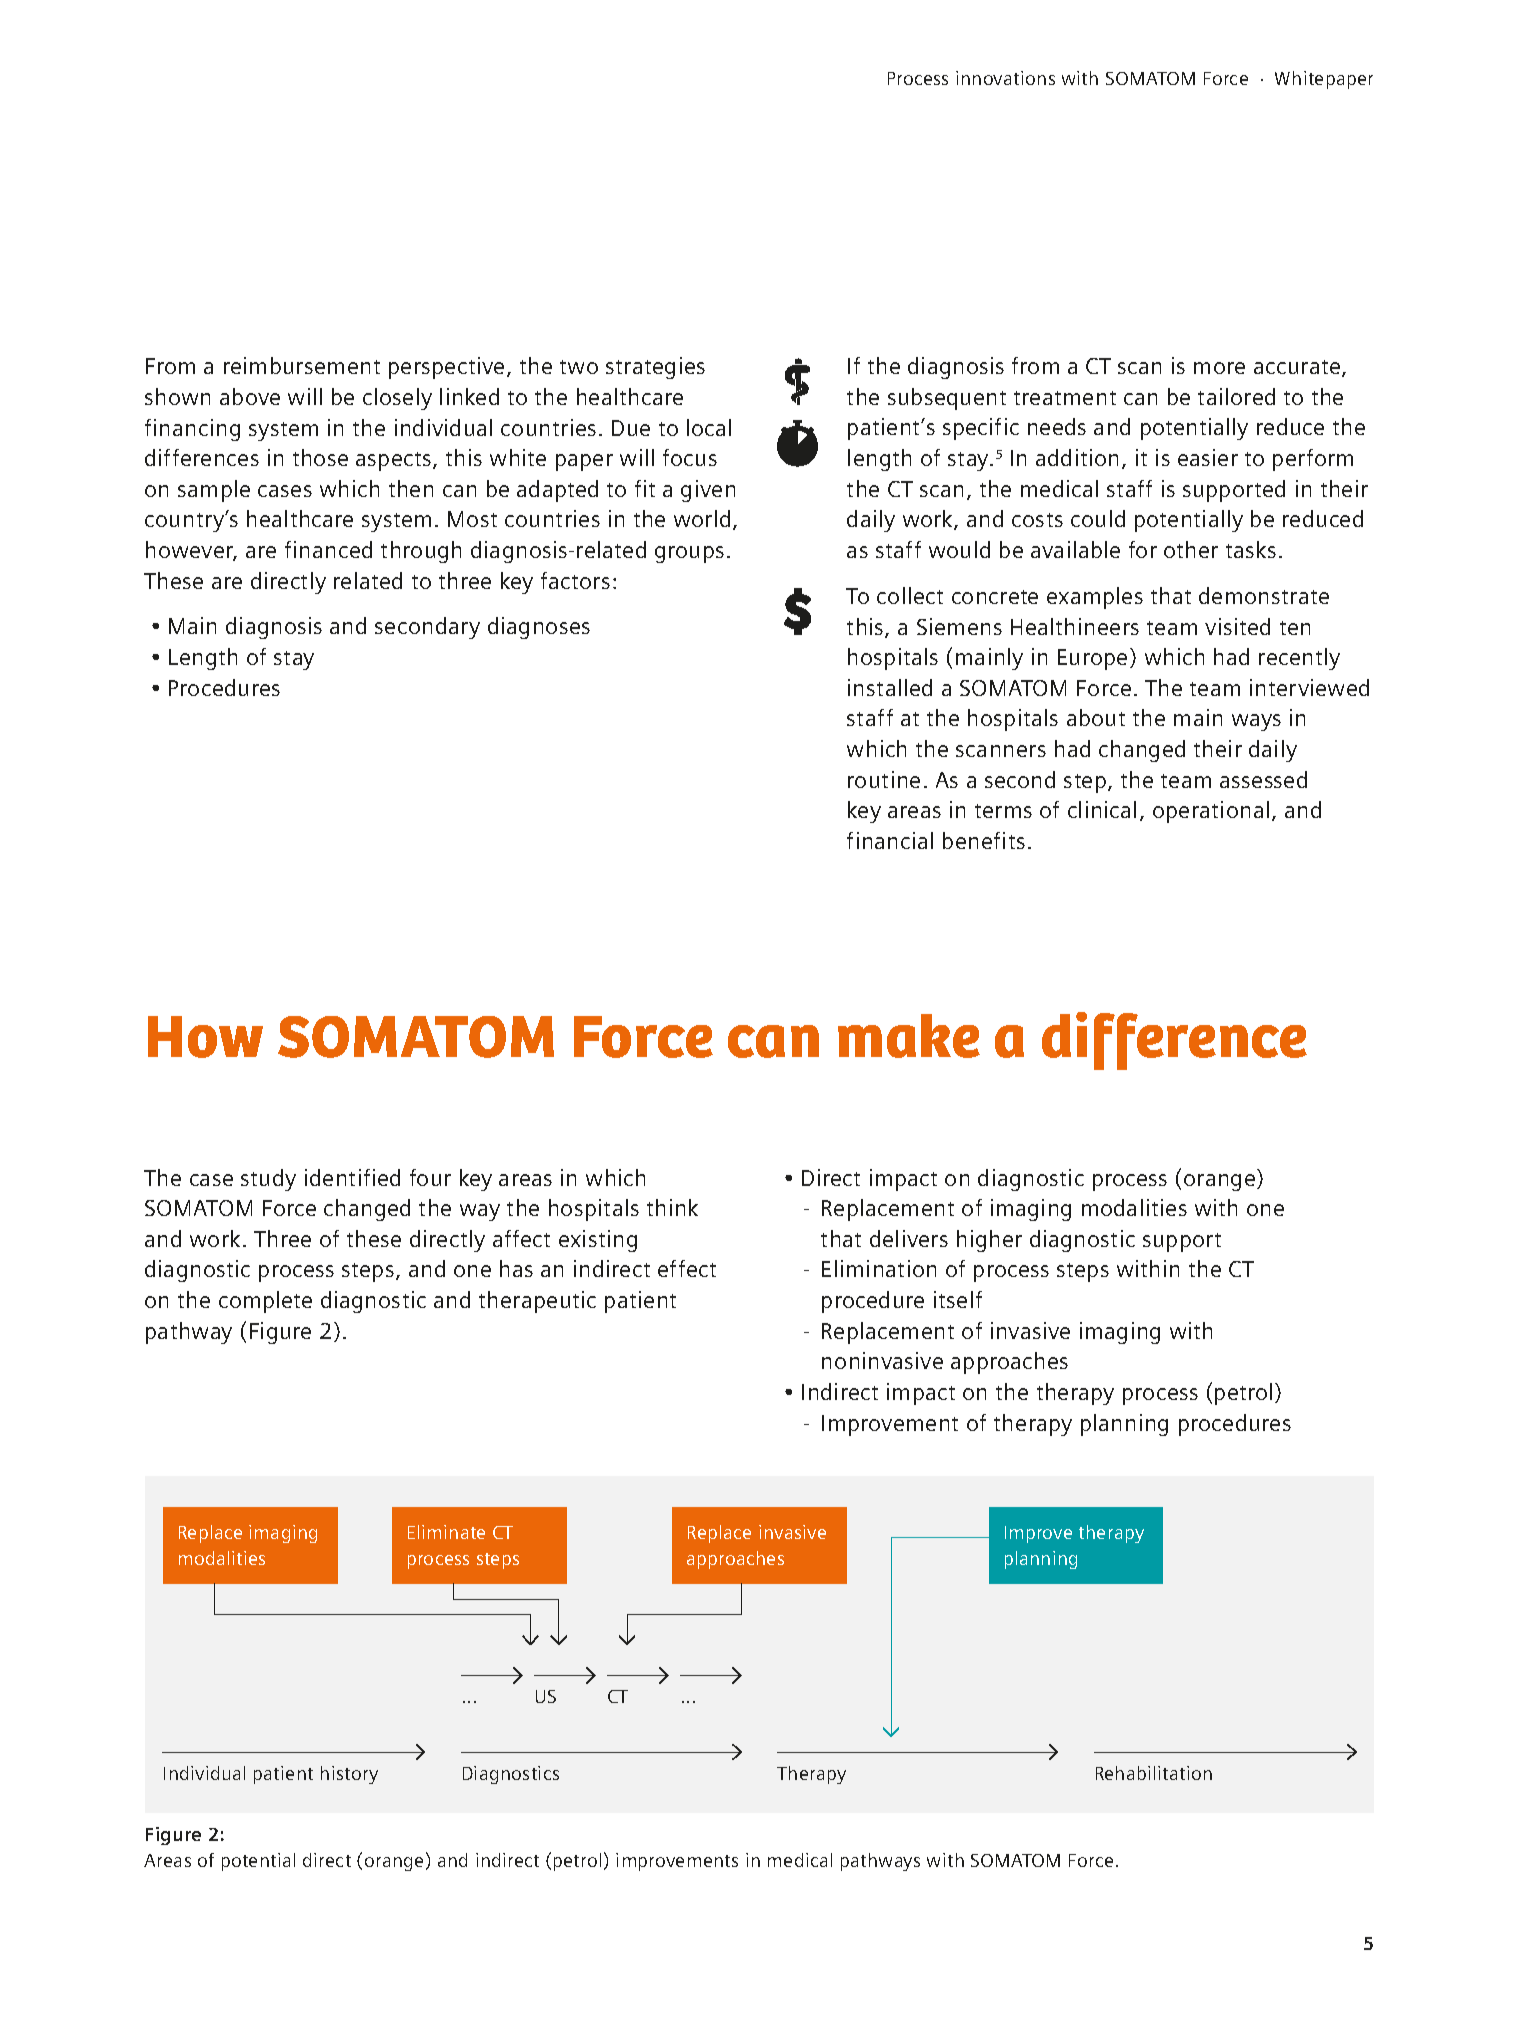  What do you see at coordinates (352, 1177) in the screenshot?
I see `identified` at bounding box center [352, 1177].
